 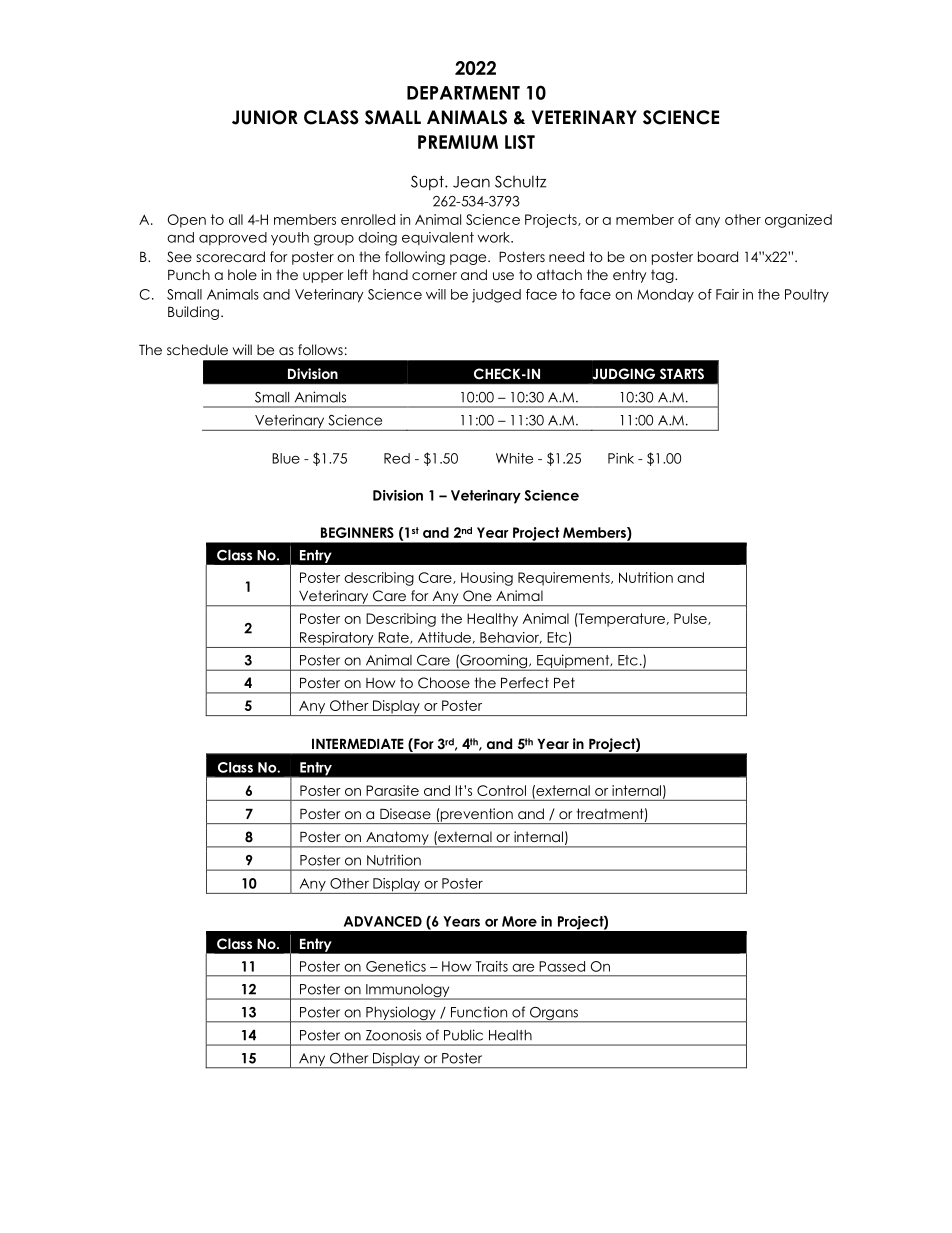 What do you see at coordinates (682, 374) in the page?
I see `STARTS` at bounding box center [682, 374].
